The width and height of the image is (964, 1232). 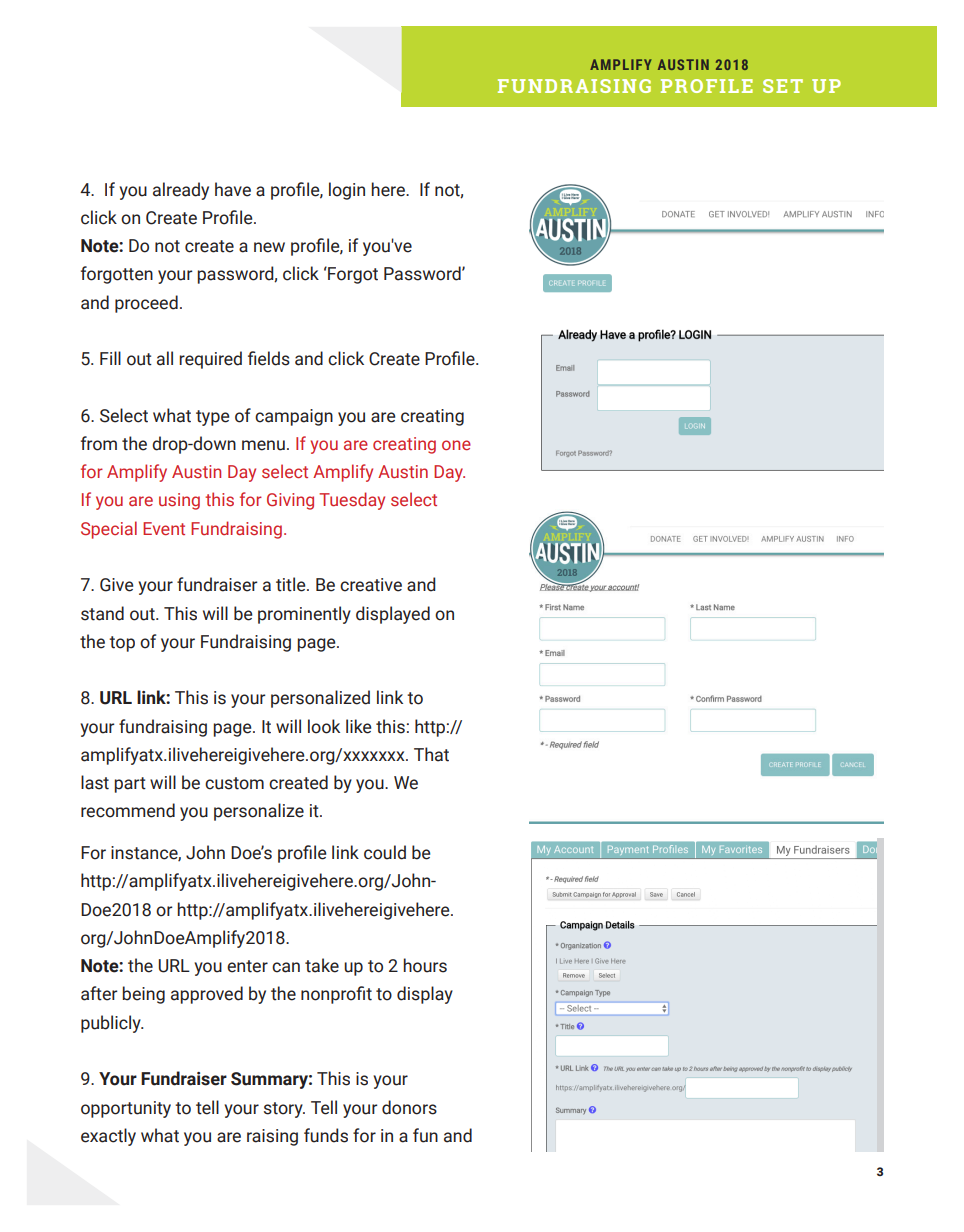 What do you see at coordinates (456, 445) in the image?
I see `one` at bounding box center [456, 445].
